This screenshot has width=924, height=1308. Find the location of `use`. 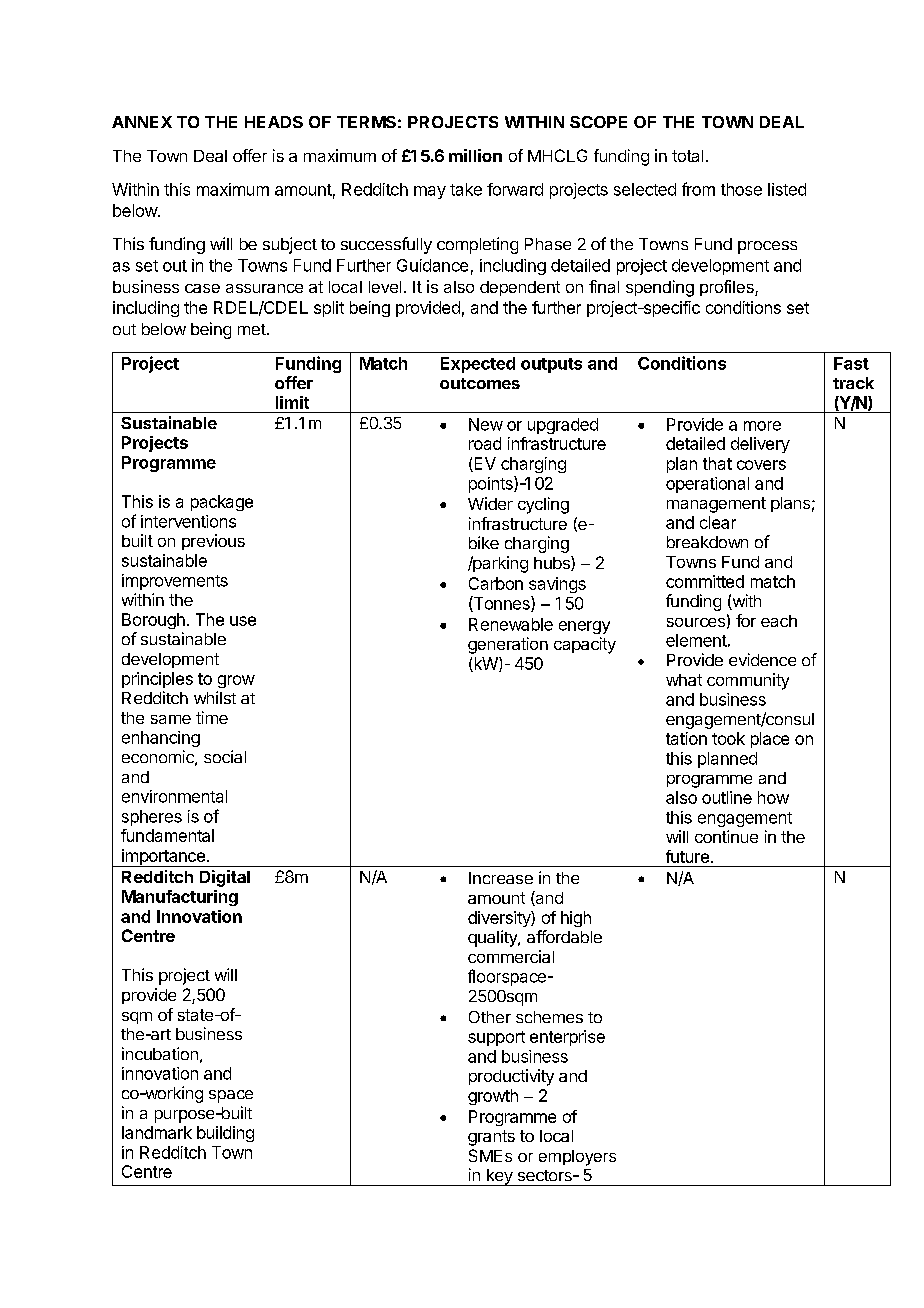

use is located at coordinates (243, 621).
